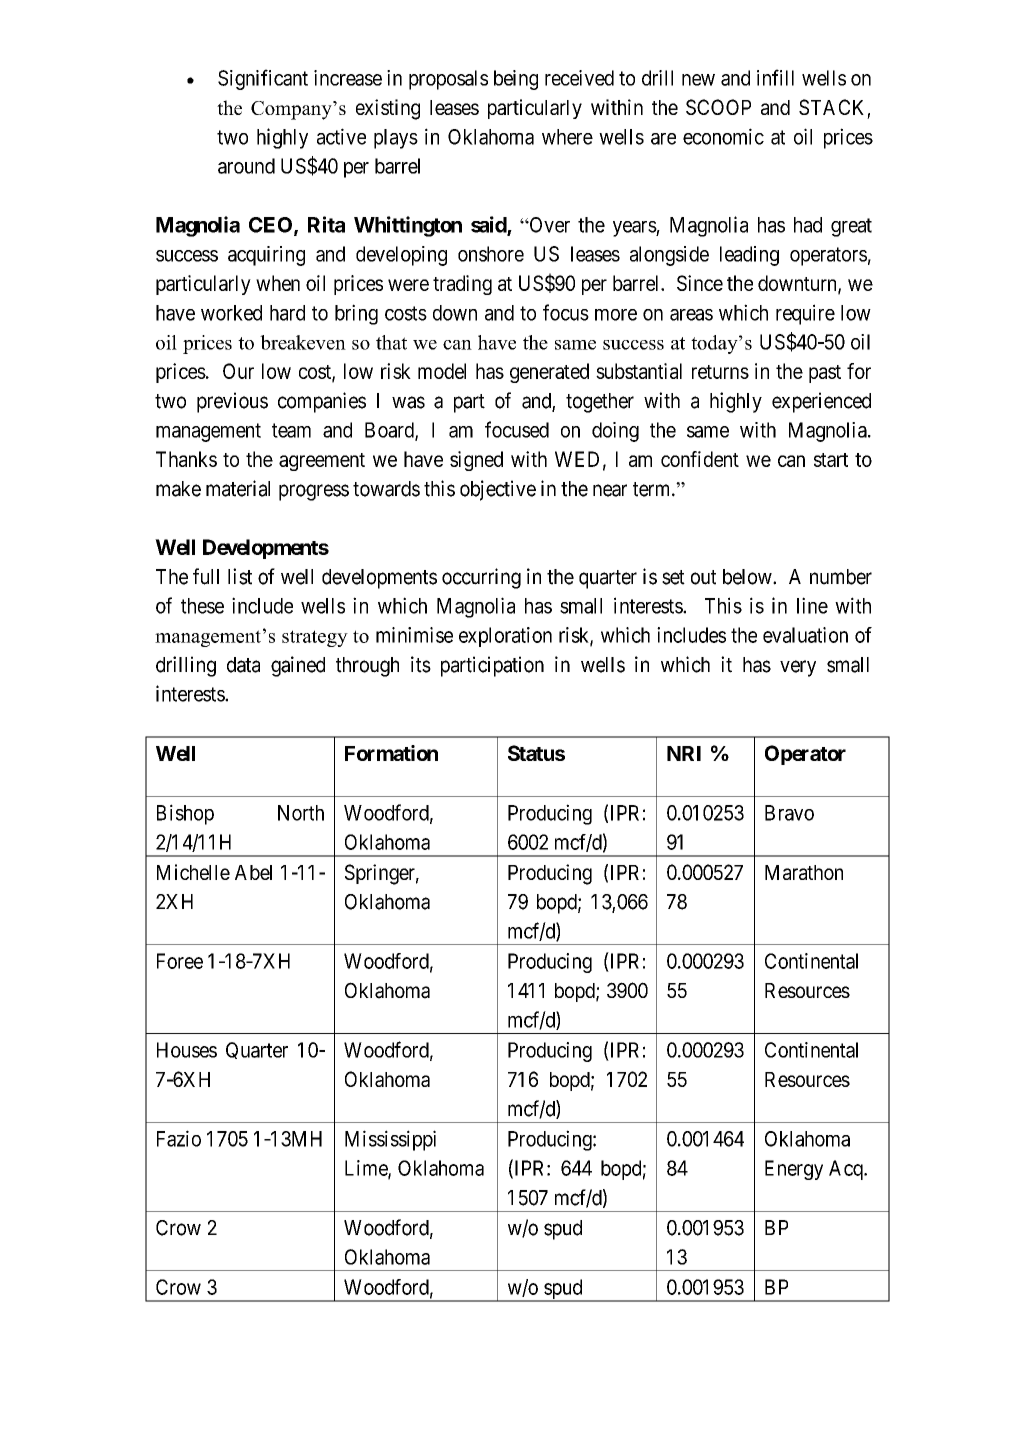  What do you see at coordinates (263, 79) in the page?
I see `Significant` at bounding box center [263, 79].
